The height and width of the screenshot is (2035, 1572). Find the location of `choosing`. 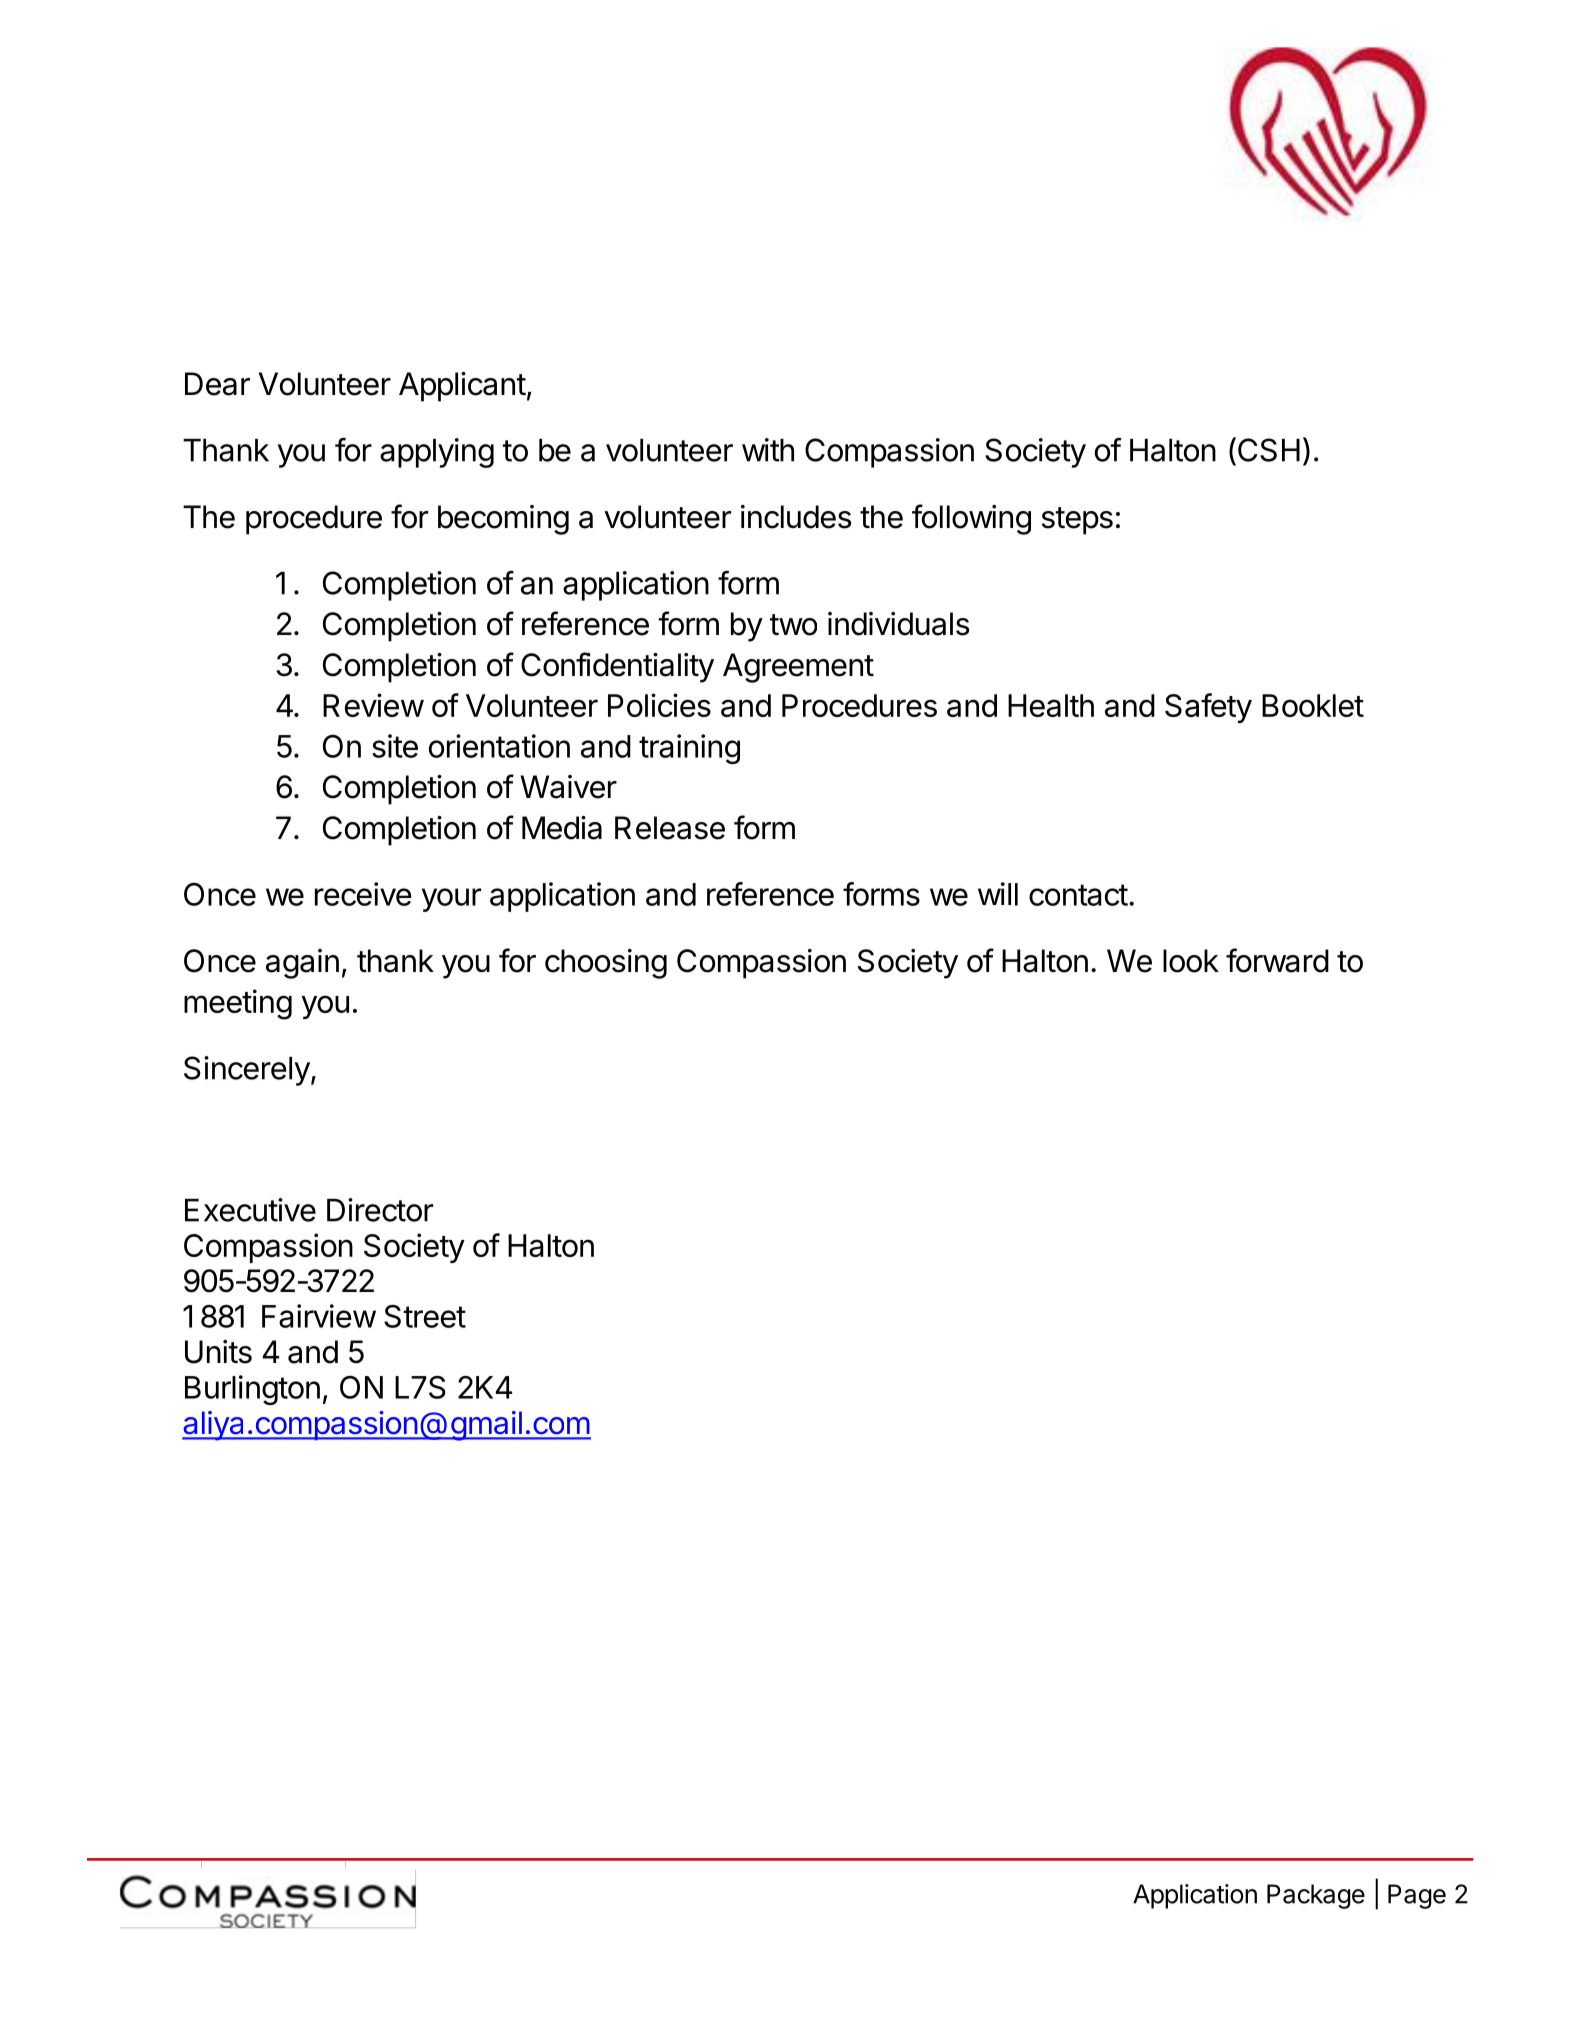

choosing is located at coordinates (606, 964).
